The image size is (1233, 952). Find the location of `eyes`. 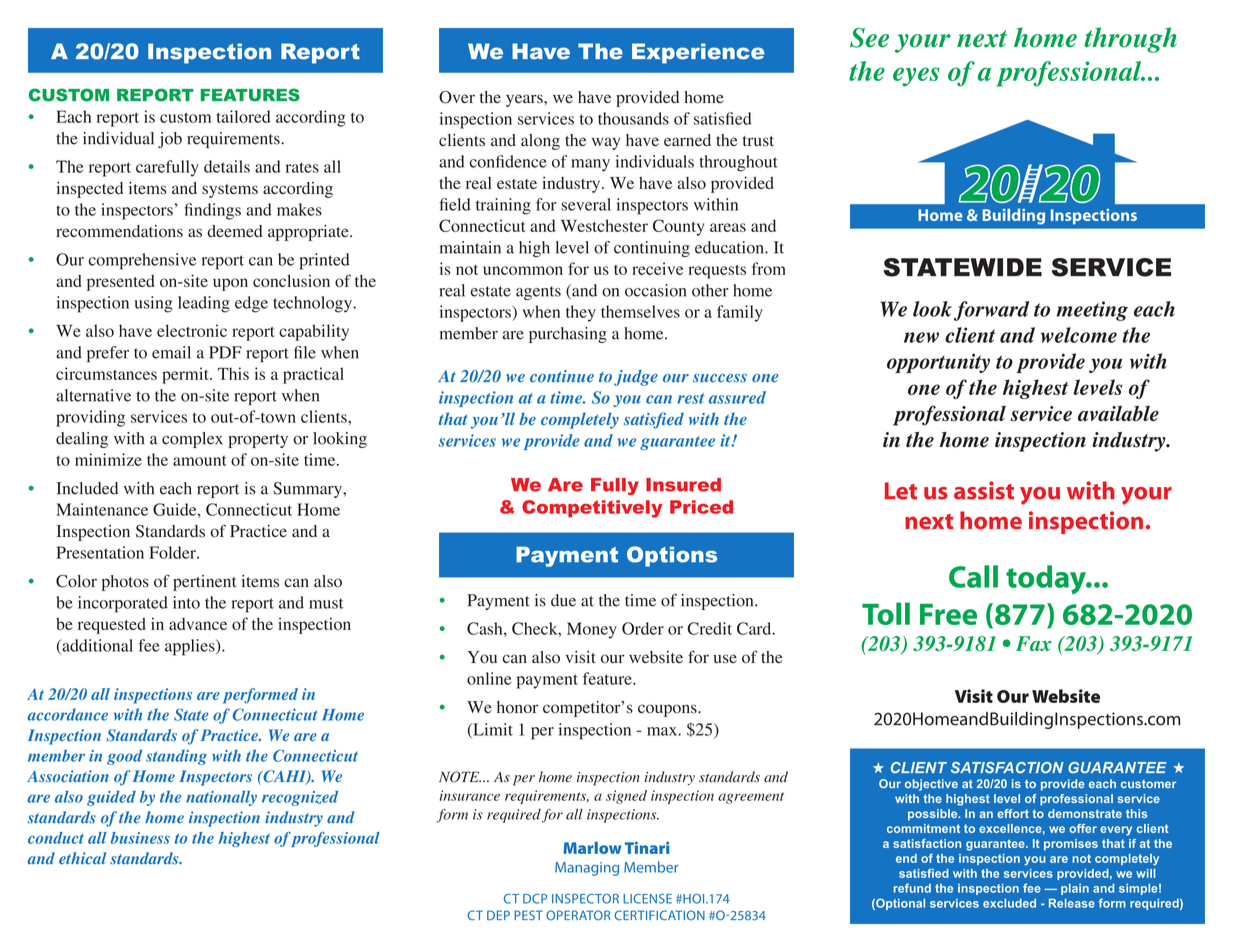

eyes is located at coordinates (916, 77).
